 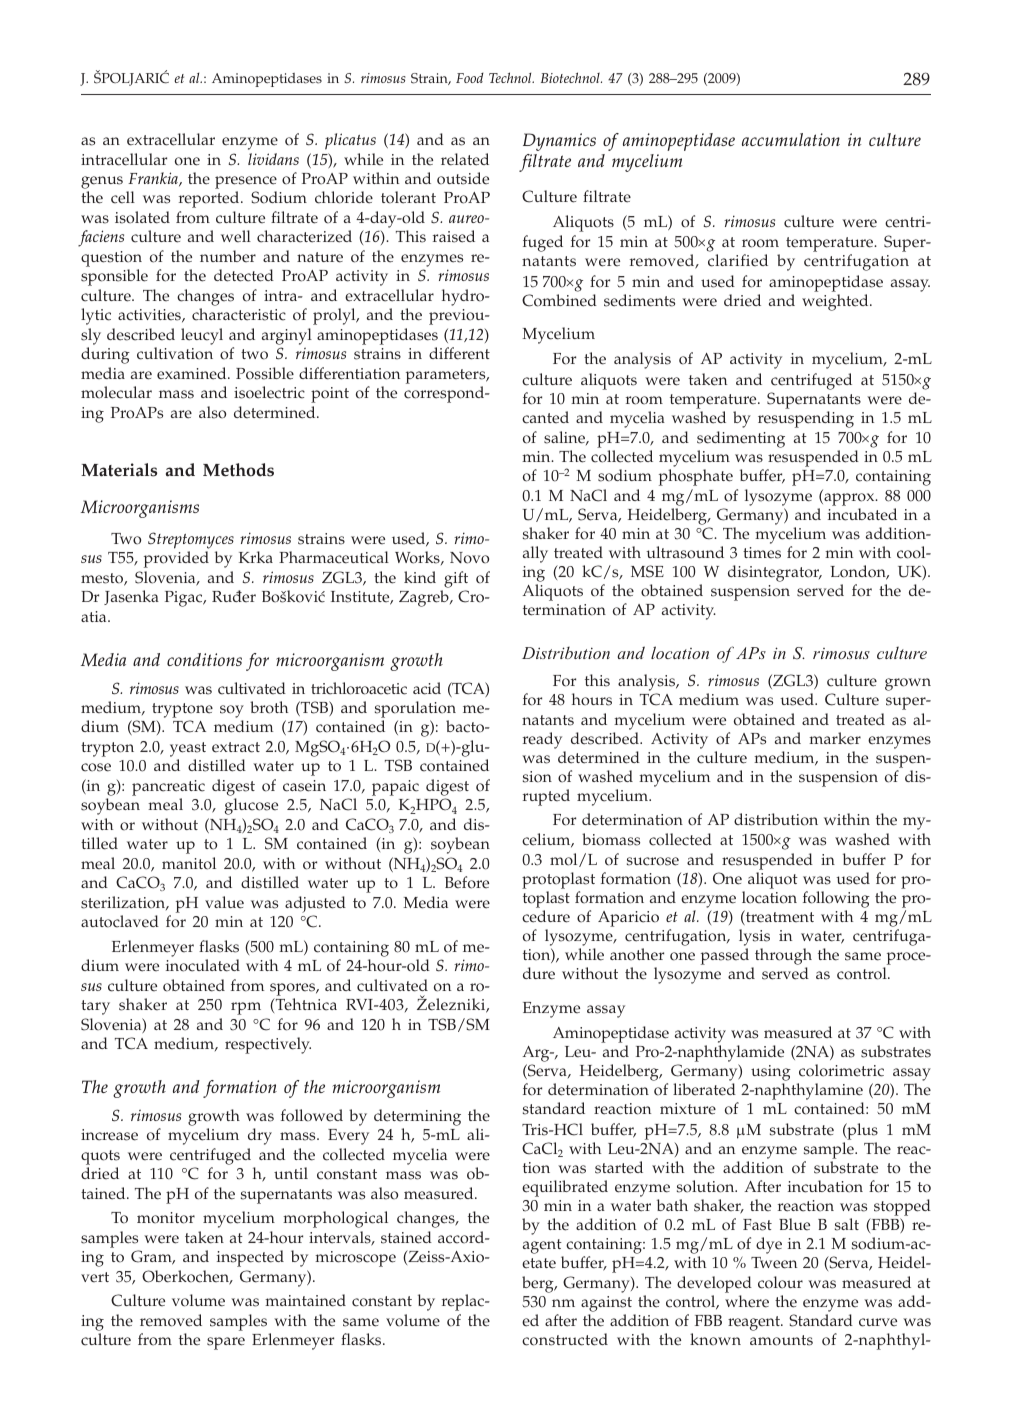 What do you see at coordinates (427, 688) in the image?
I see `acid` at bounding box center [427, 688].
